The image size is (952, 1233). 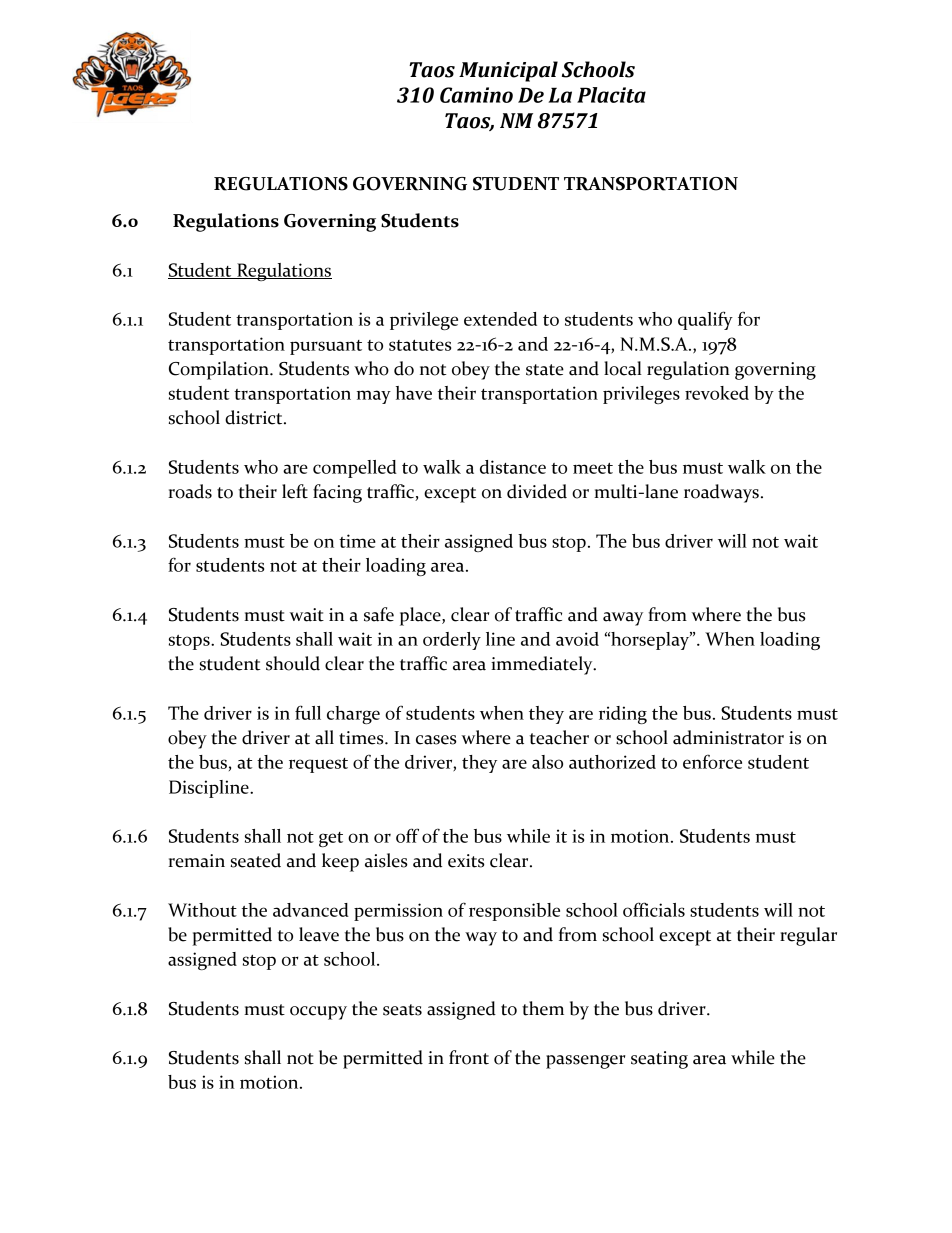 I want to click on place, so click(x=421, y=616).
